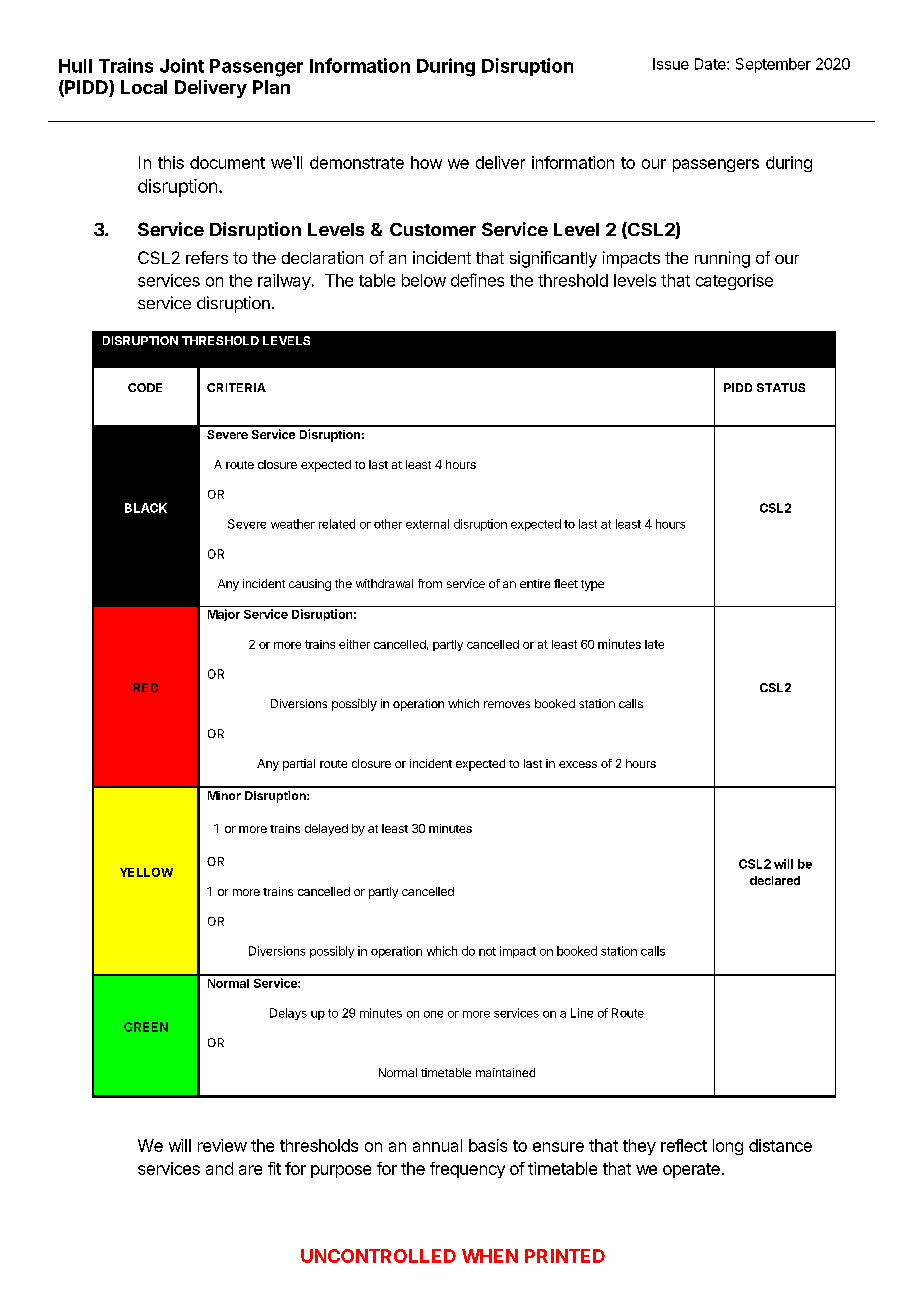 Image resolution: width=924 pixels, height=1308 pixels. I want to click on how, so click(426, 162).
